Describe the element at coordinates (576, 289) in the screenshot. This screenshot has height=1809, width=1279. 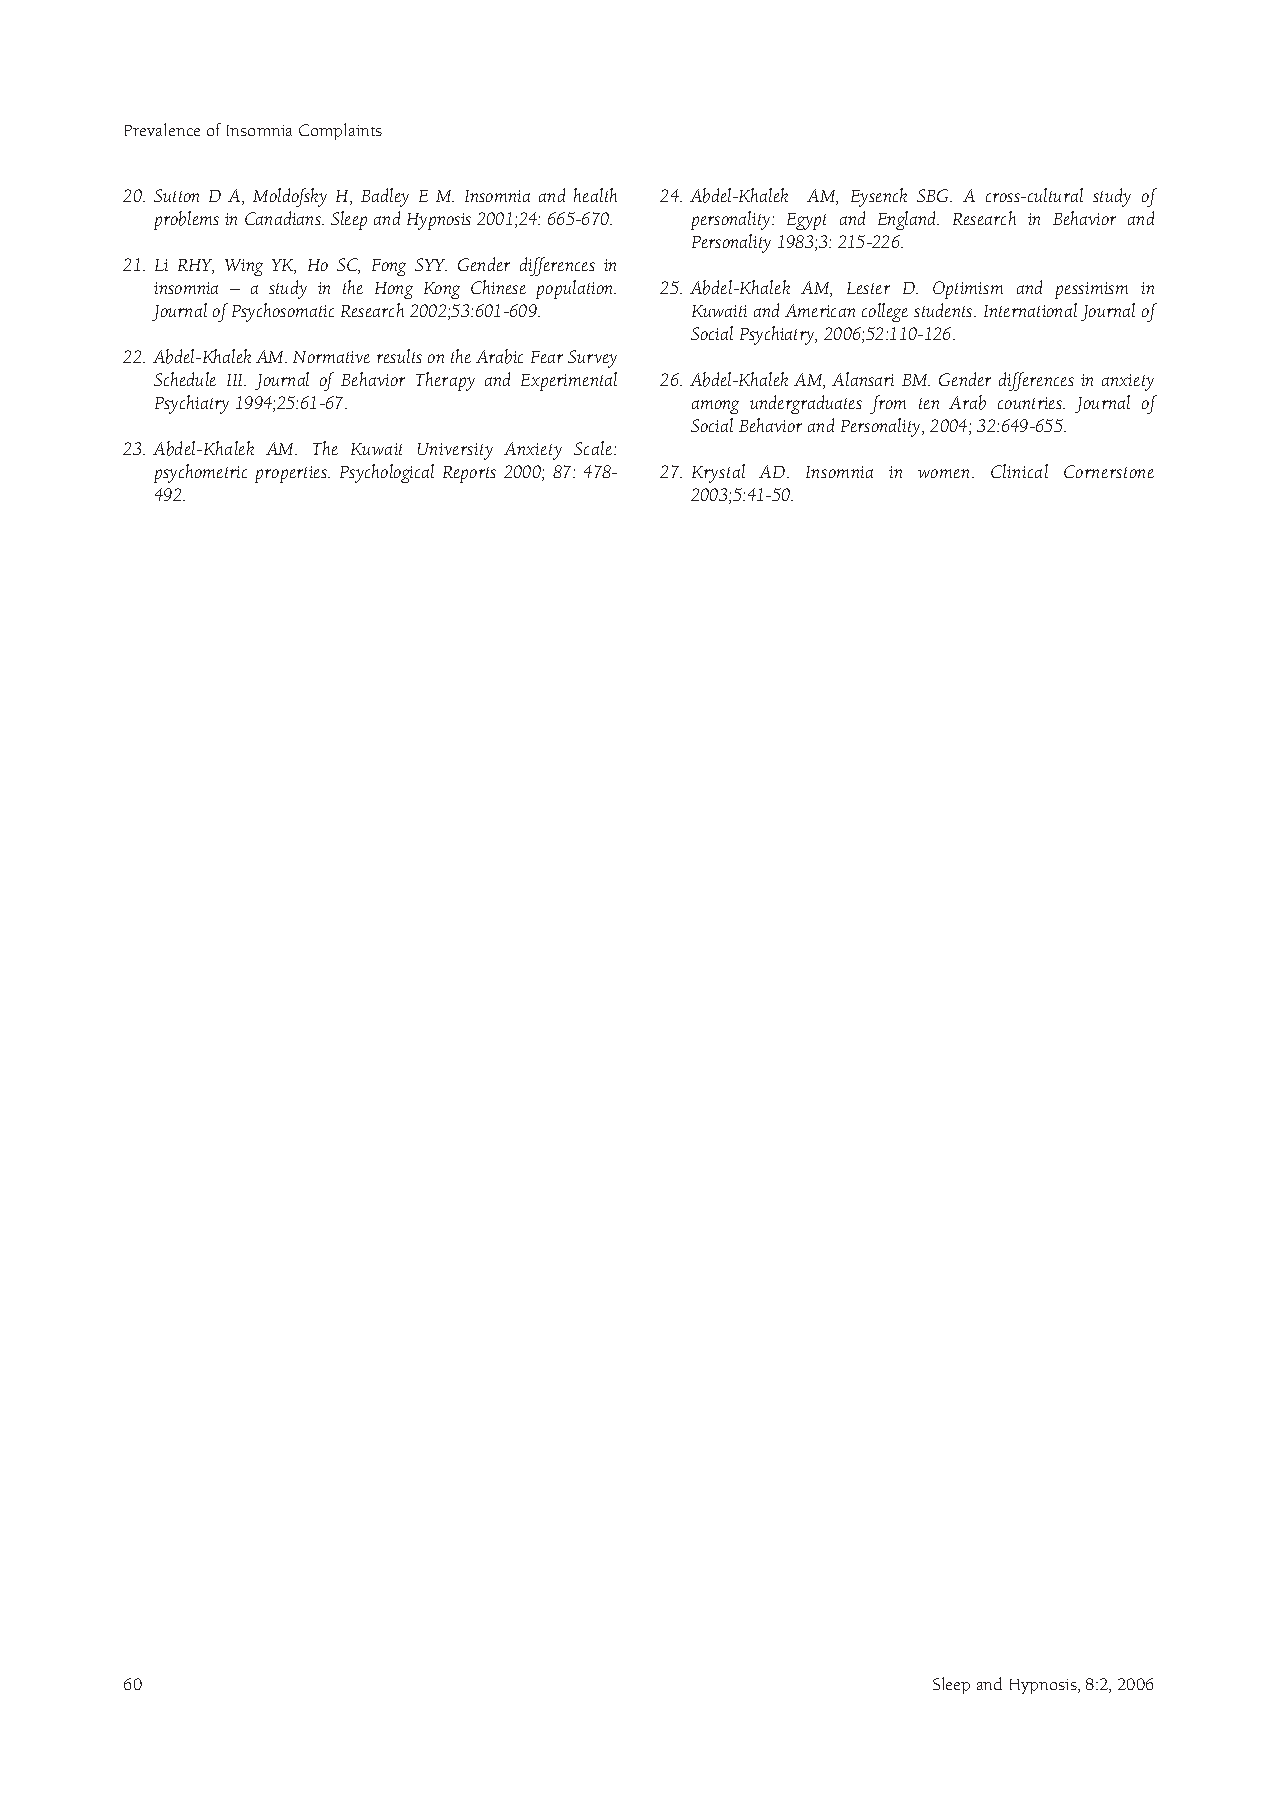
I see `population` at that location.
